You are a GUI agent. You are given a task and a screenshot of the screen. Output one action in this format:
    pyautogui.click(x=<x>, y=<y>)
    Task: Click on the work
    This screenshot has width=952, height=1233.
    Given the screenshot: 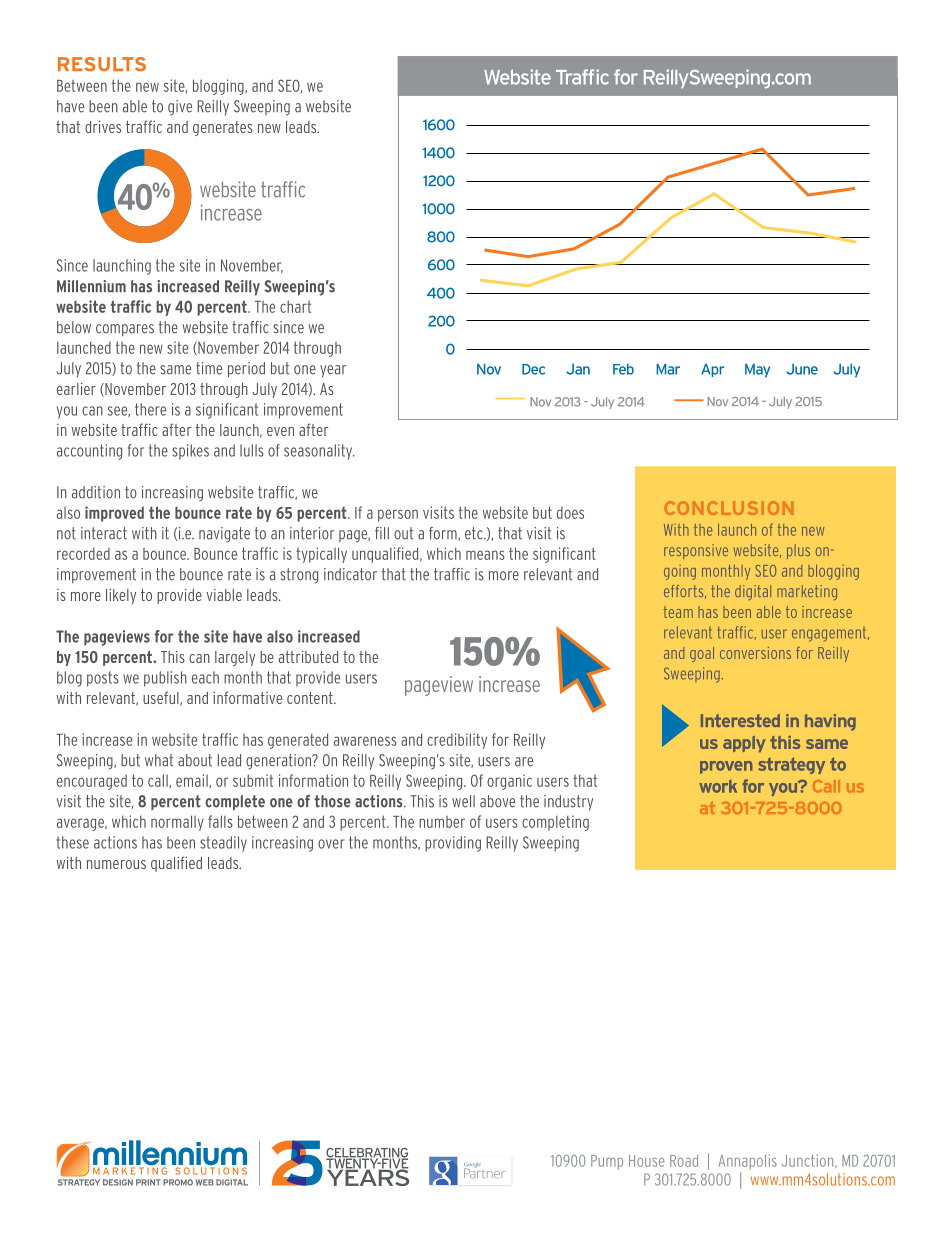 What is the action you would take?
    pyautogui.click(x=718, y=786)
